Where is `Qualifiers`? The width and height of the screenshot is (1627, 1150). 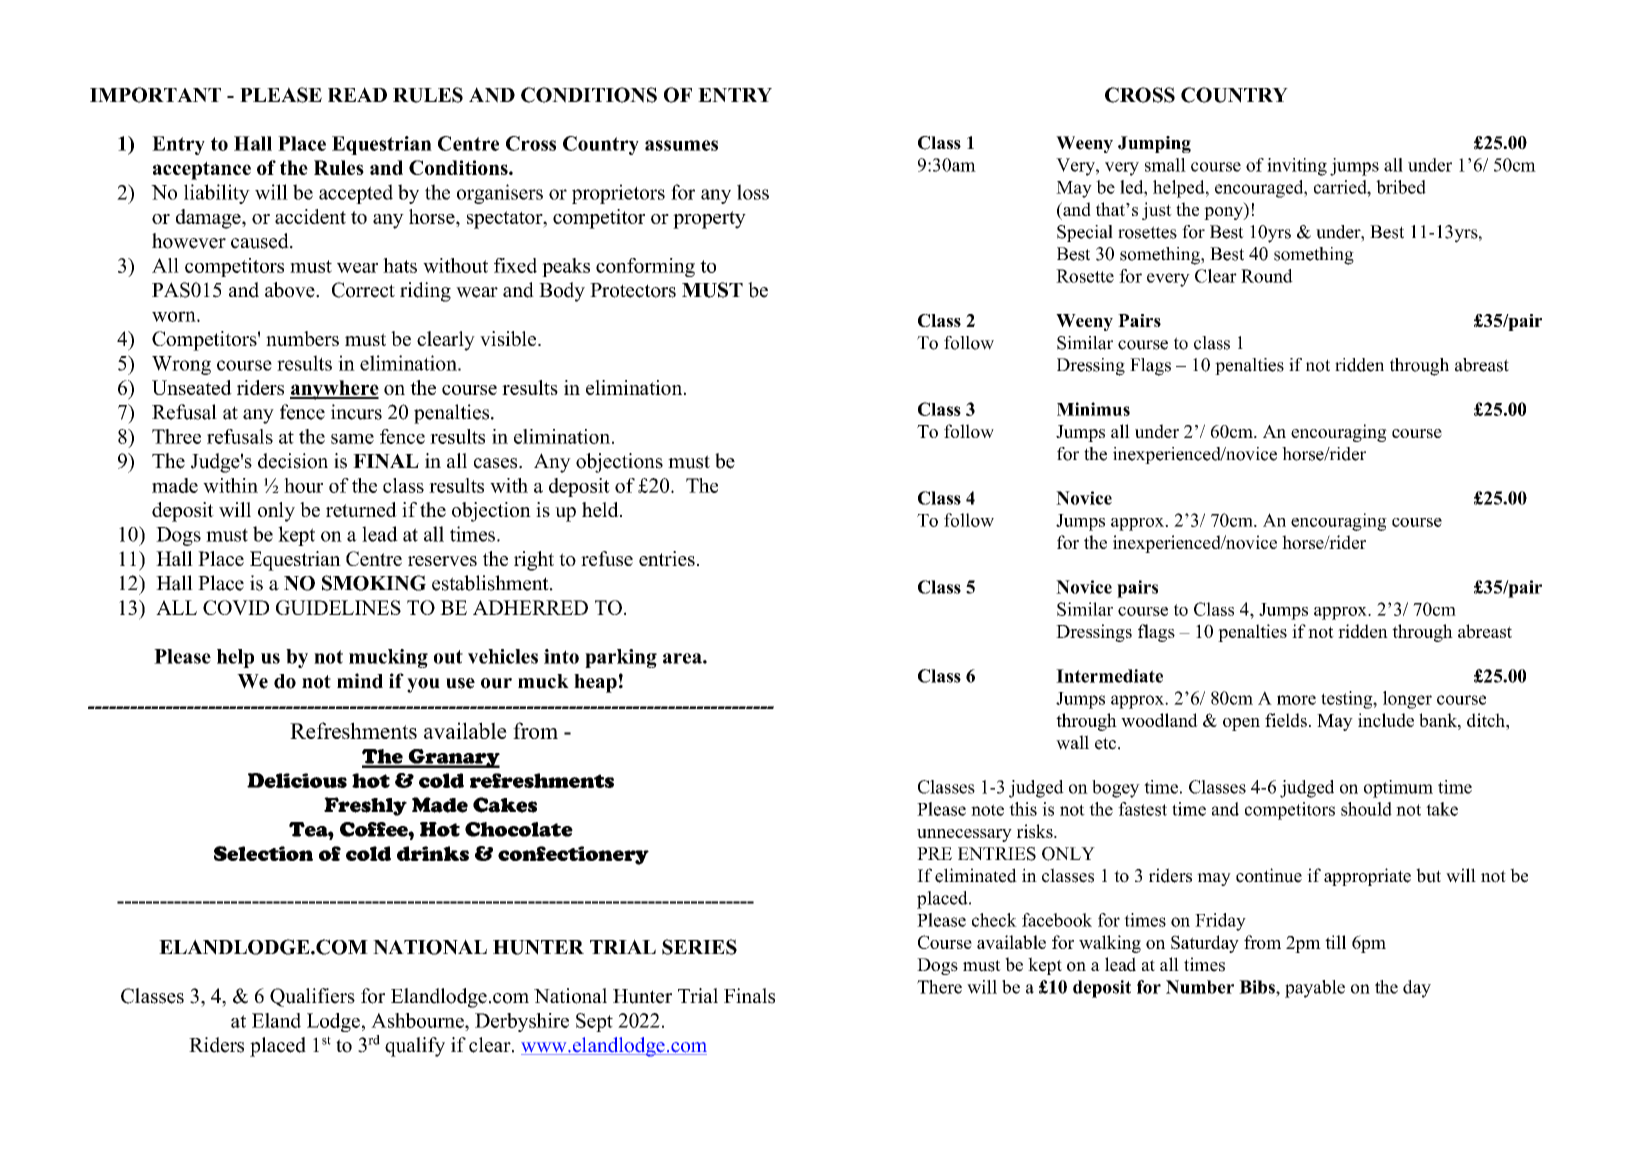
Qualifiers is located at coordinates (312, 997).
